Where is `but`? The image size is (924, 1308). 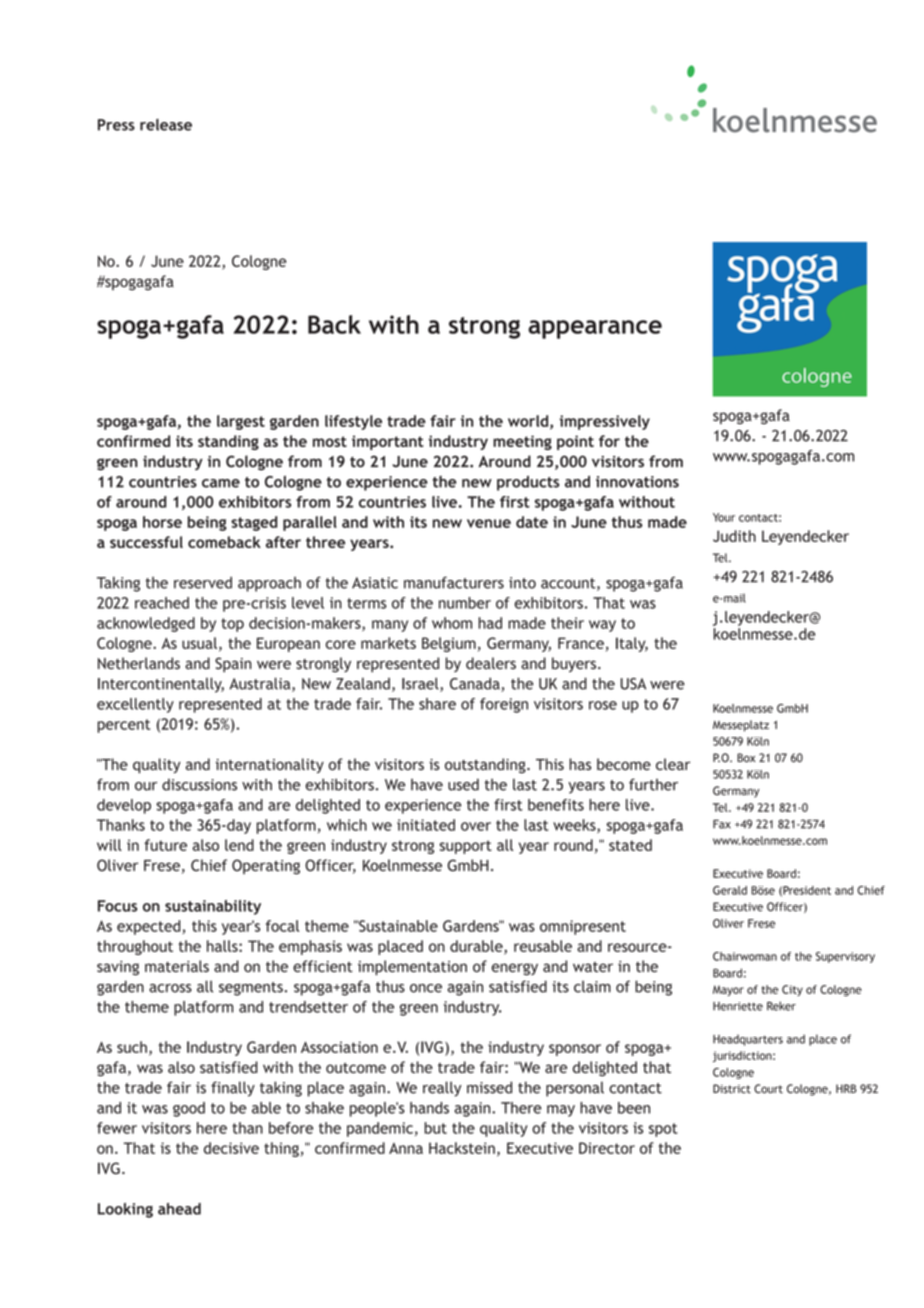
but is located at coordinates (436, 1128).
